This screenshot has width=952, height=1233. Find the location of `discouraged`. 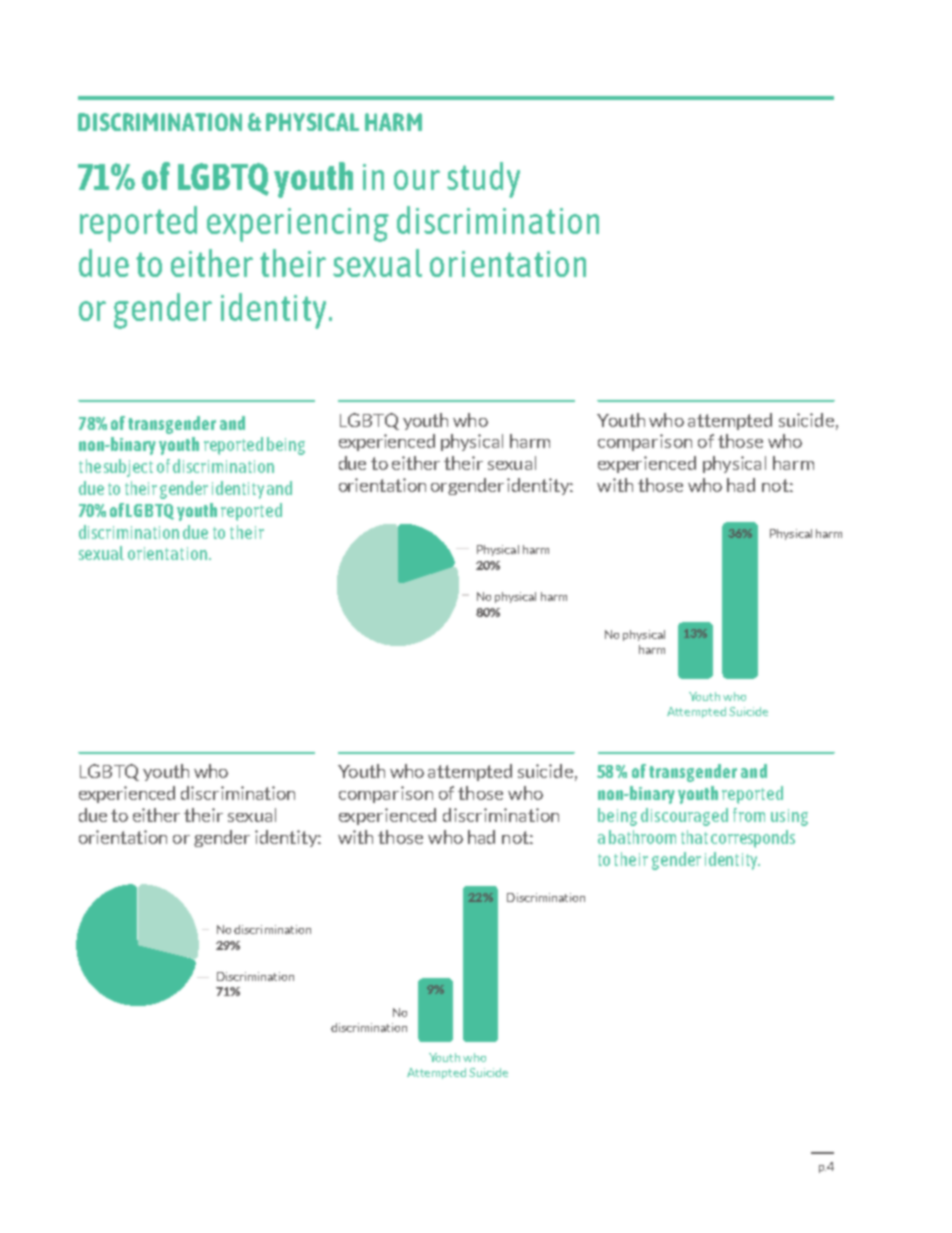

discouraged is located at coordinates (684, 817).
